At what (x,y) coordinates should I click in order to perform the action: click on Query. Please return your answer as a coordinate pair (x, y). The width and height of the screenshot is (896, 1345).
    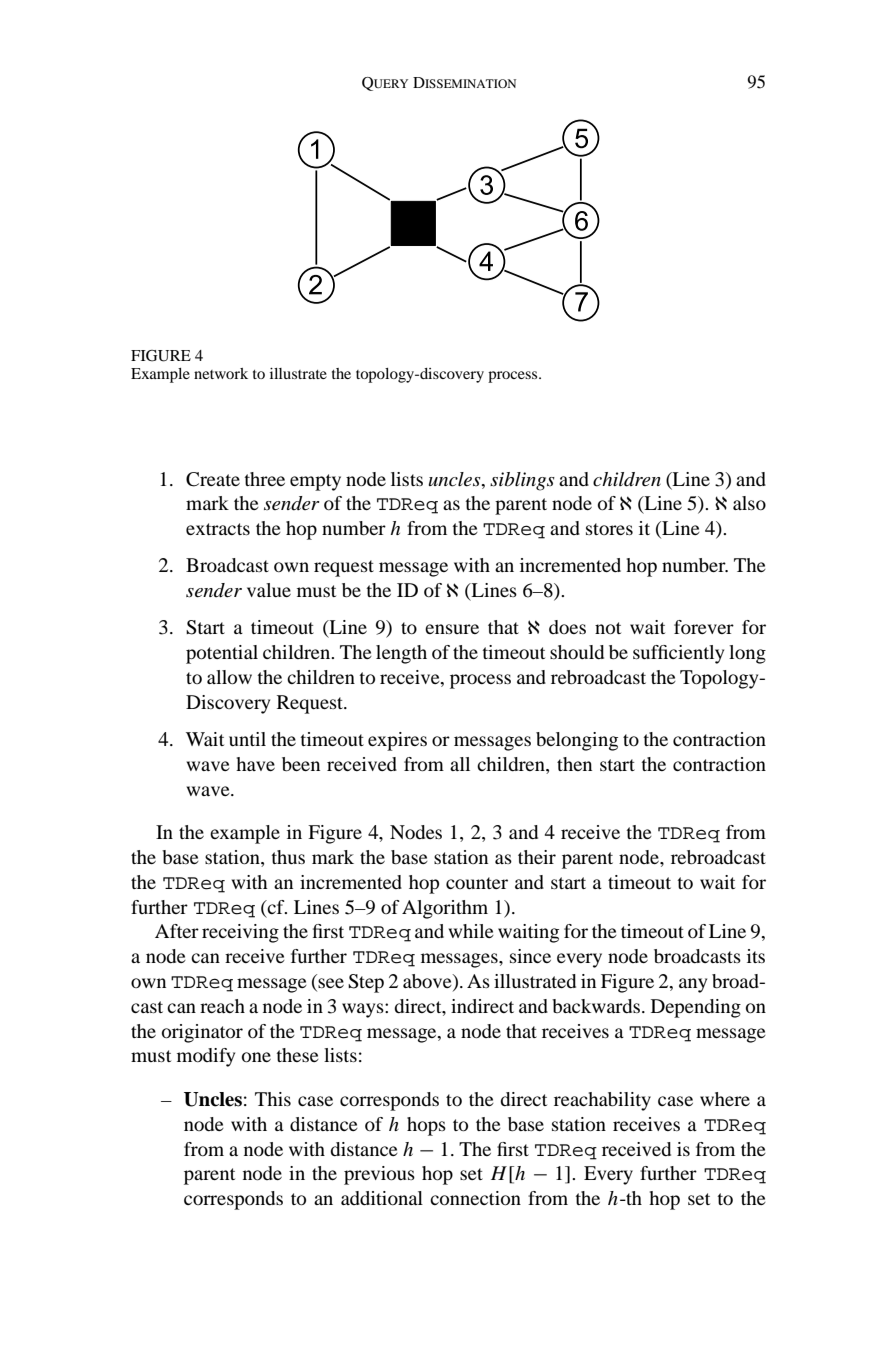
    Looking at the image, I should click on (385, 84).
